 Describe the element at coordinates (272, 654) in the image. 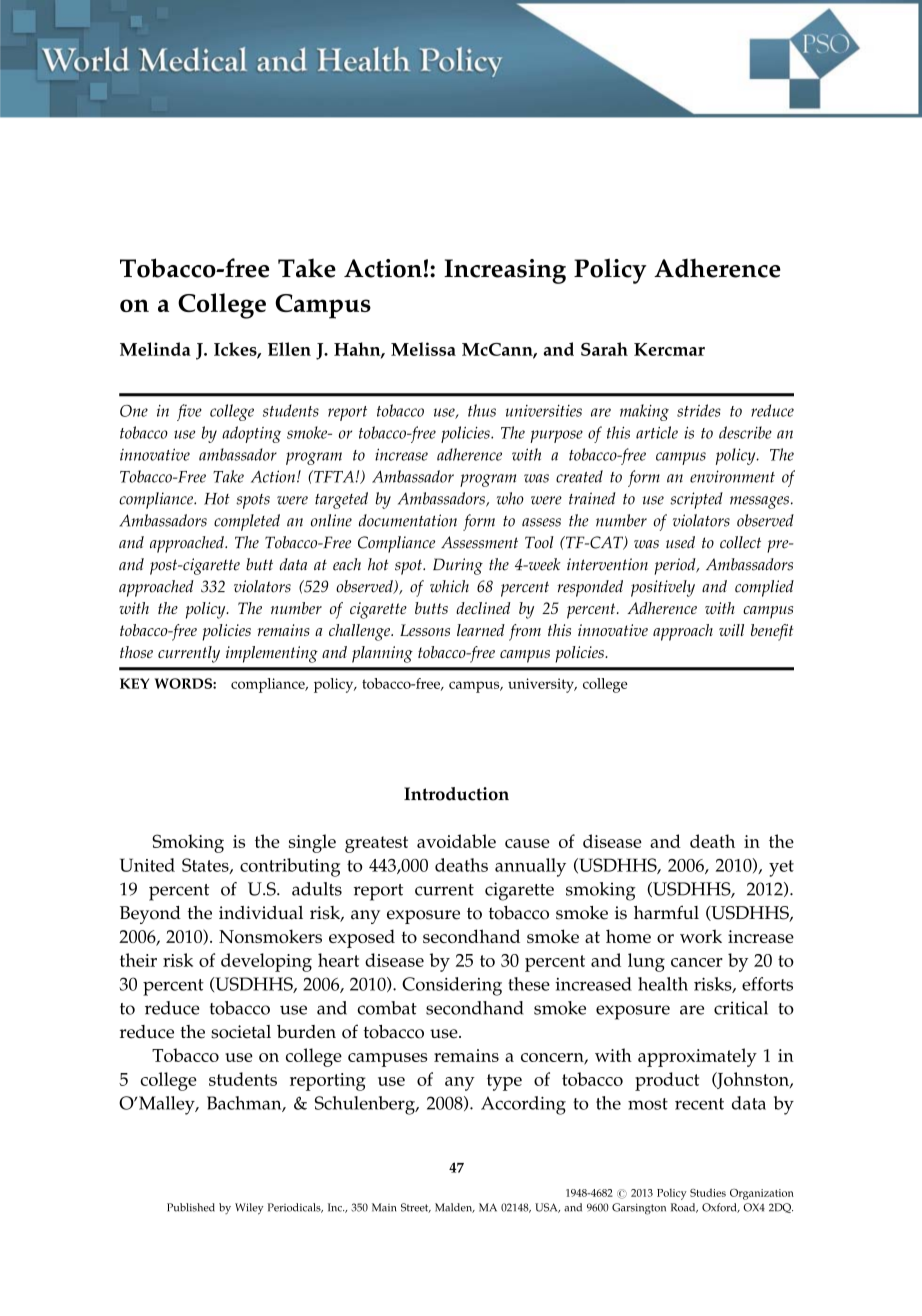

I see `implementing` at that location.
